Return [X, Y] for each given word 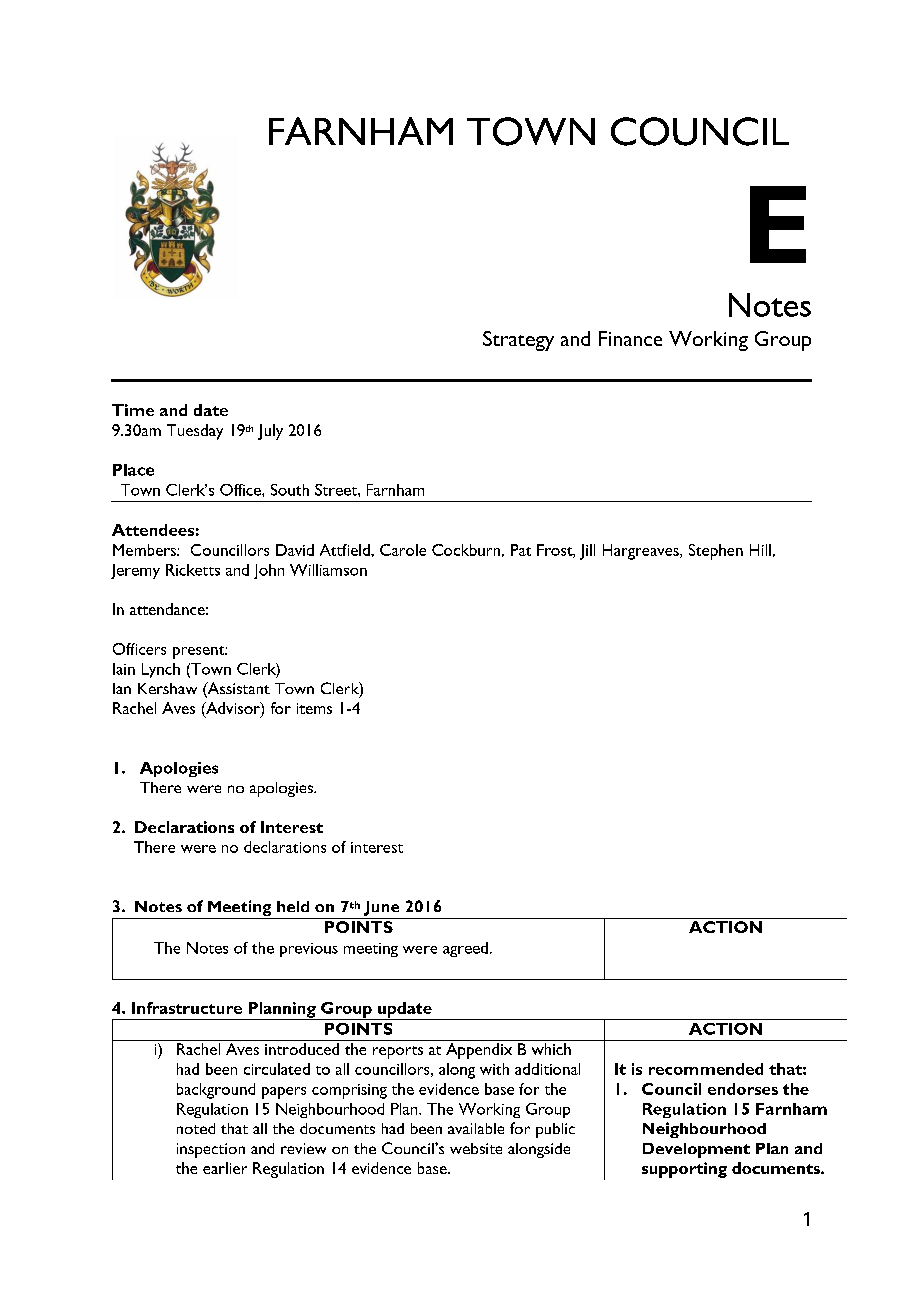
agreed [467, 949]
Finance [630, 338]
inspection [211, 1150]
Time [133, 410]
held [293, 906]
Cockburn [466, 550]
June [381, 908]
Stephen [716, 552]
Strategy [518, 341]
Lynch [161, 670]
